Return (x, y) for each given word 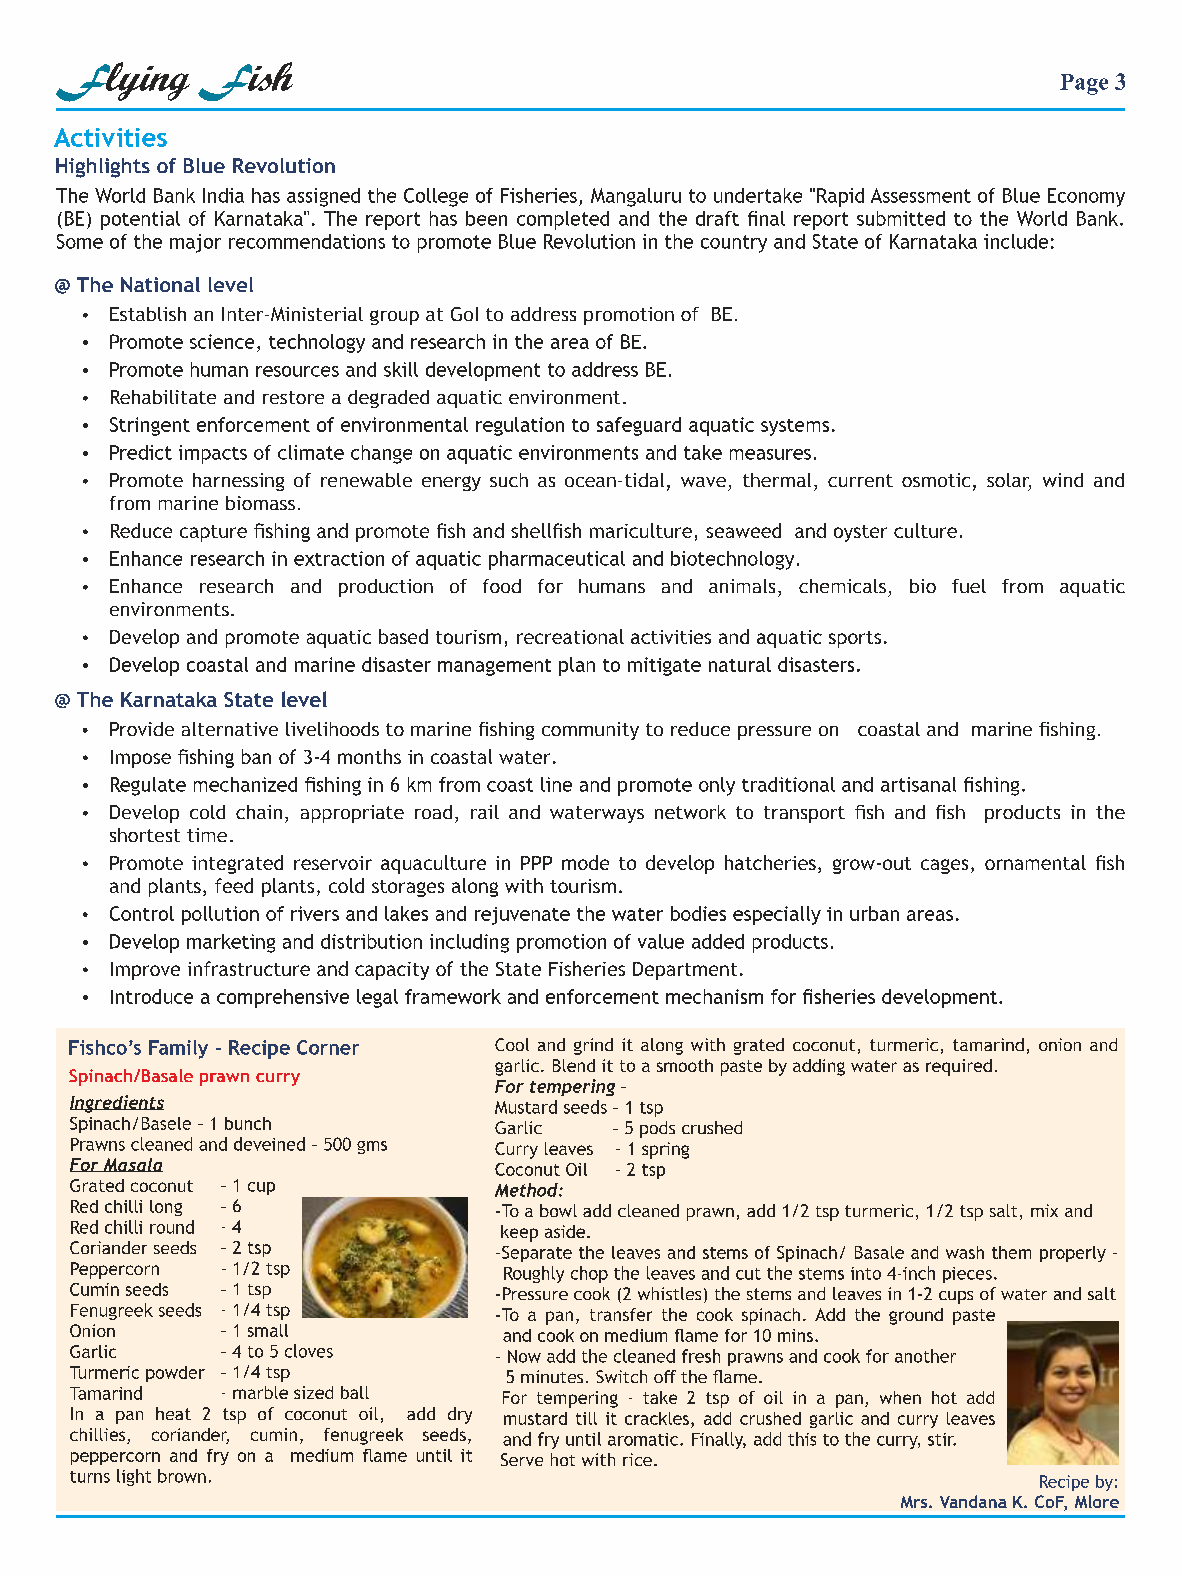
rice (637, 1459)
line (556, 784)
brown (182, 1476)
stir (942, 1439)
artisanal (918, 784)
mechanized (245, 784)
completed (563, 220)
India (223, 195)
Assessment (921, 195)
